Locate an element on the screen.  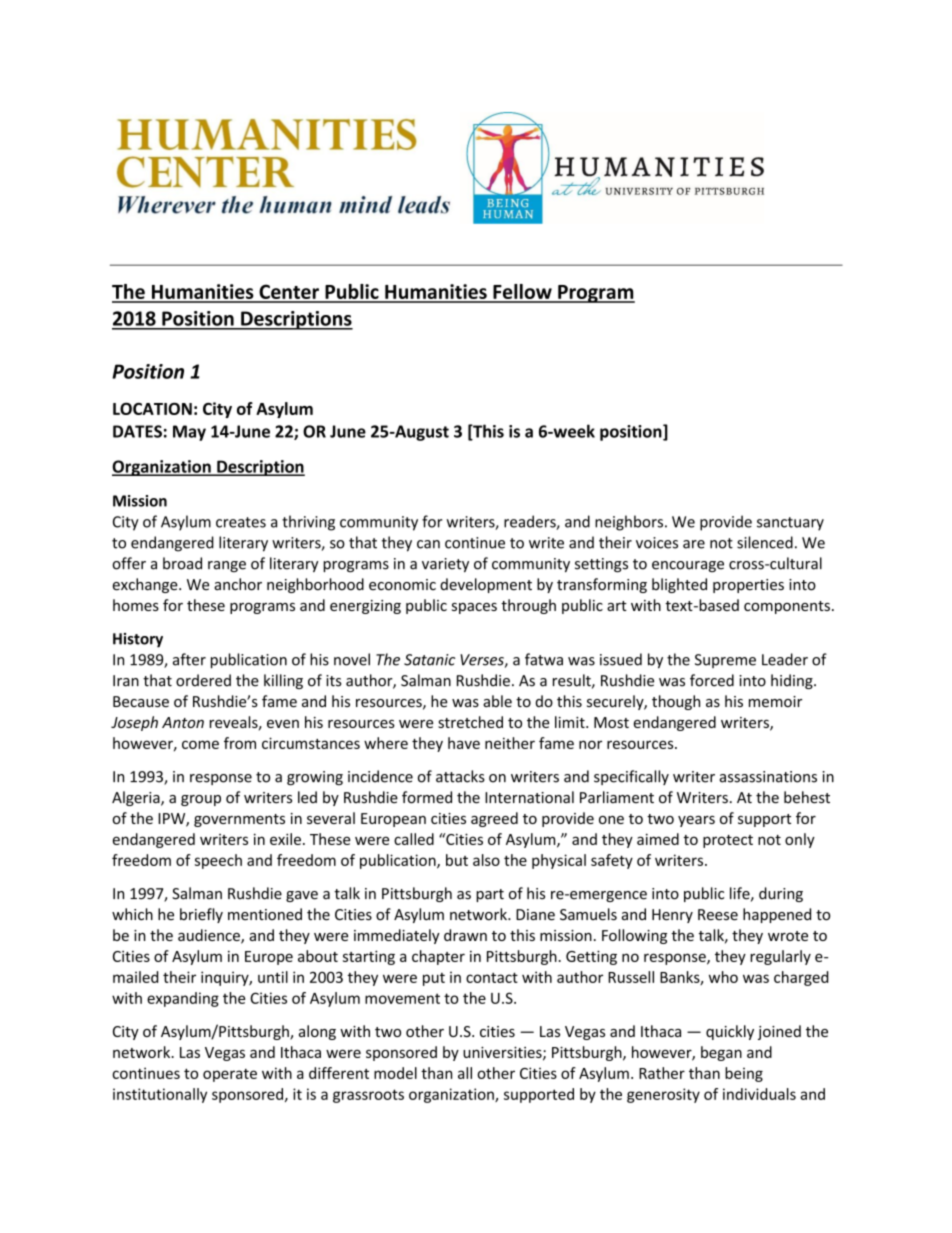
assassinations is located at coordinates (768, 777).
